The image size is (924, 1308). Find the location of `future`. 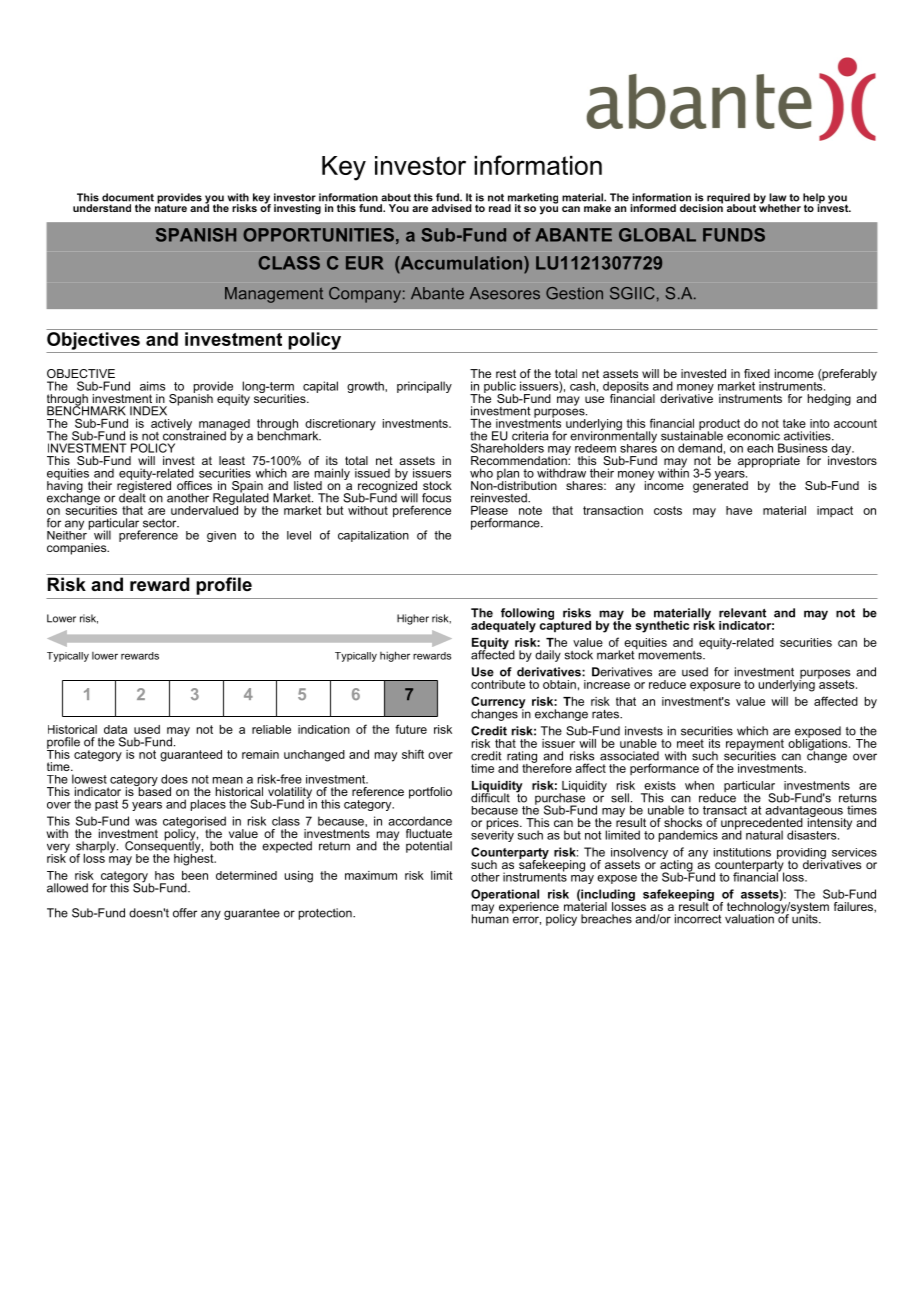

future is located at coordinates (411, 729).
